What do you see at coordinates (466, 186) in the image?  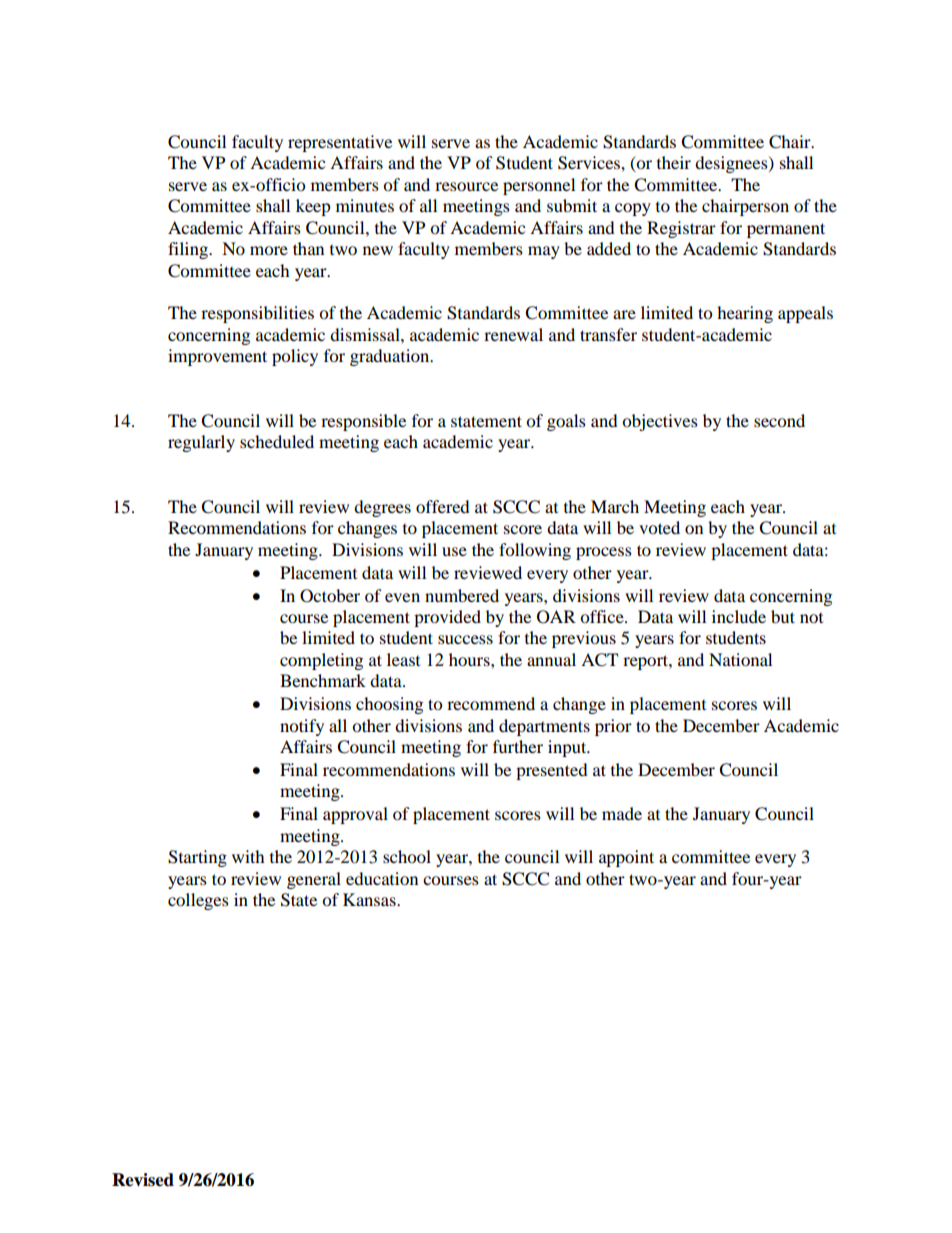 I see `resource` at bounding box center [466, 186].
